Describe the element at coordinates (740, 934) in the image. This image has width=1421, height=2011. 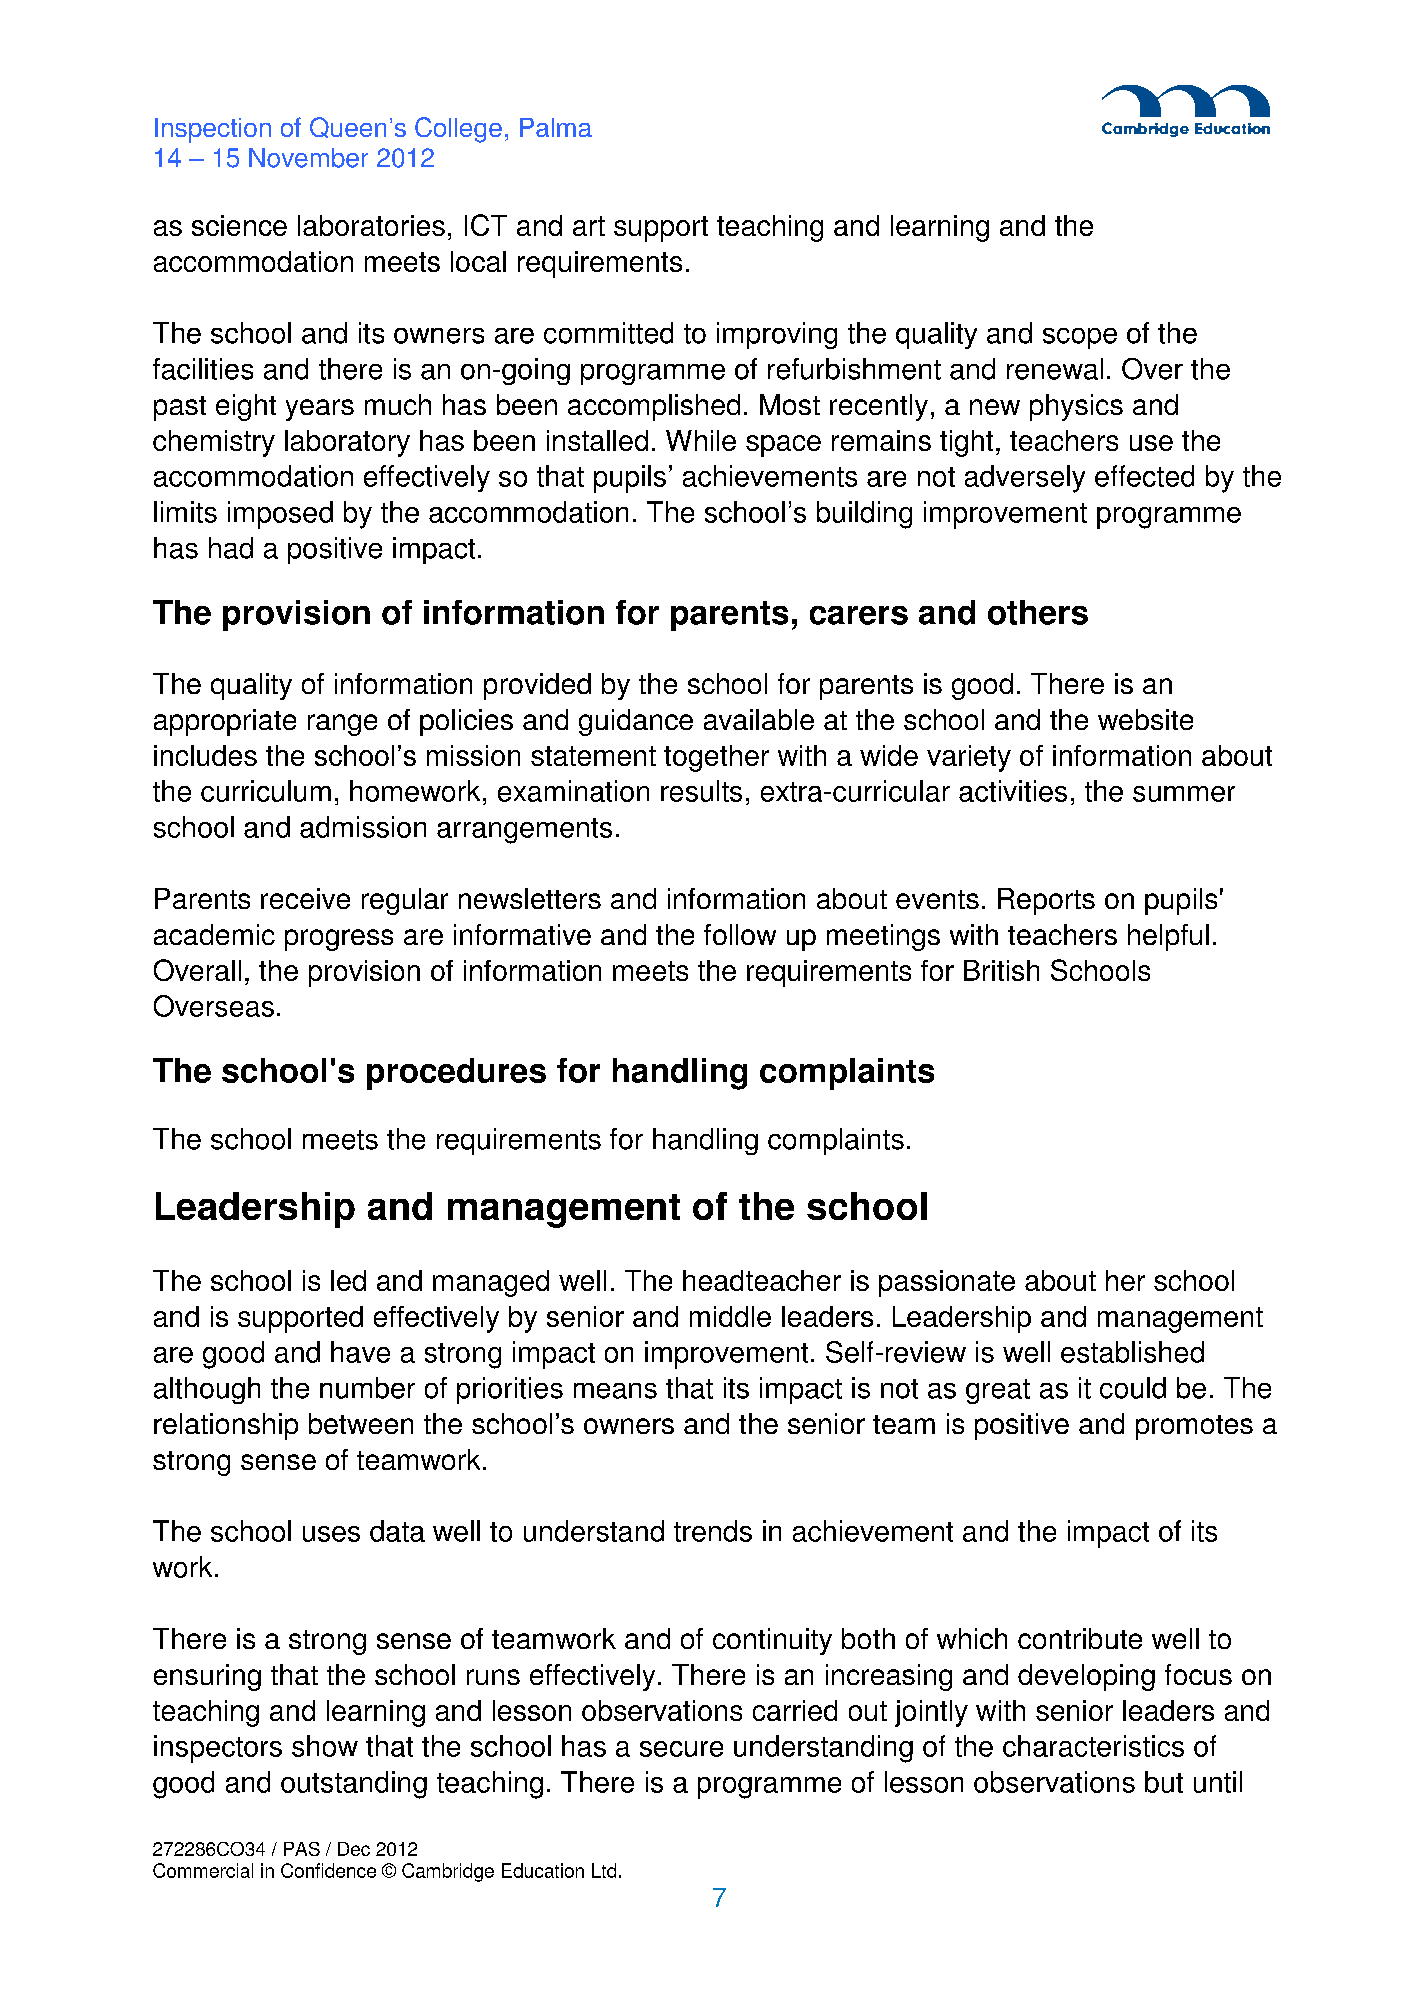
I see `follow` at that location.
